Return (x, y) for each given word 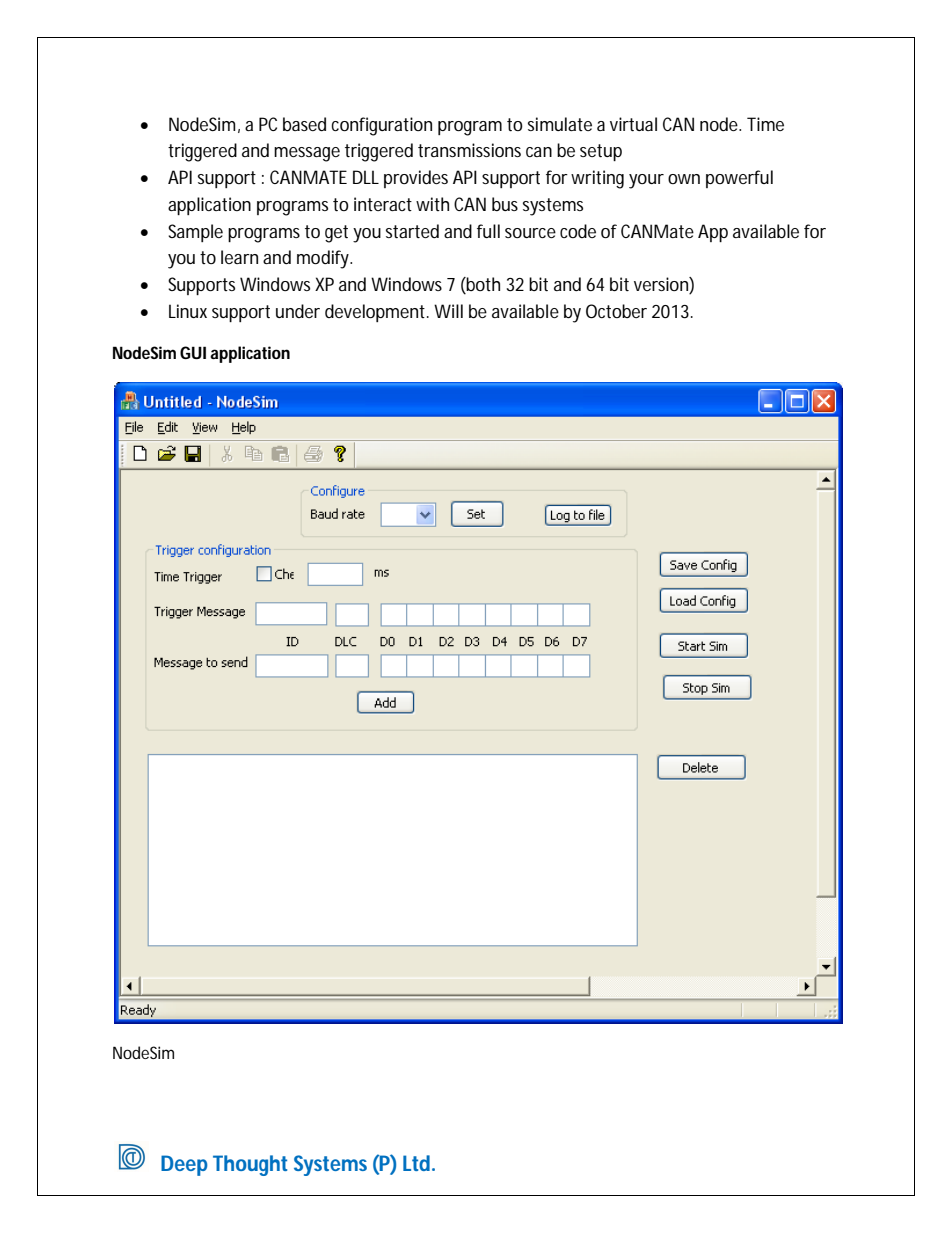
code (578, 231)
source (530, 233)
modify (324, 259)
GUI (193, 352)
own (684, 179)
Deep (184, 1165)
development (377, 313)
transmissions (469, 150)
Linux (188, 311)
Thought (250, 1165)
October (616, 311)
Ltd (418, 1163)
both (482, 285)
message (307, 154)
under (298, 311)
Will (448, 311)
